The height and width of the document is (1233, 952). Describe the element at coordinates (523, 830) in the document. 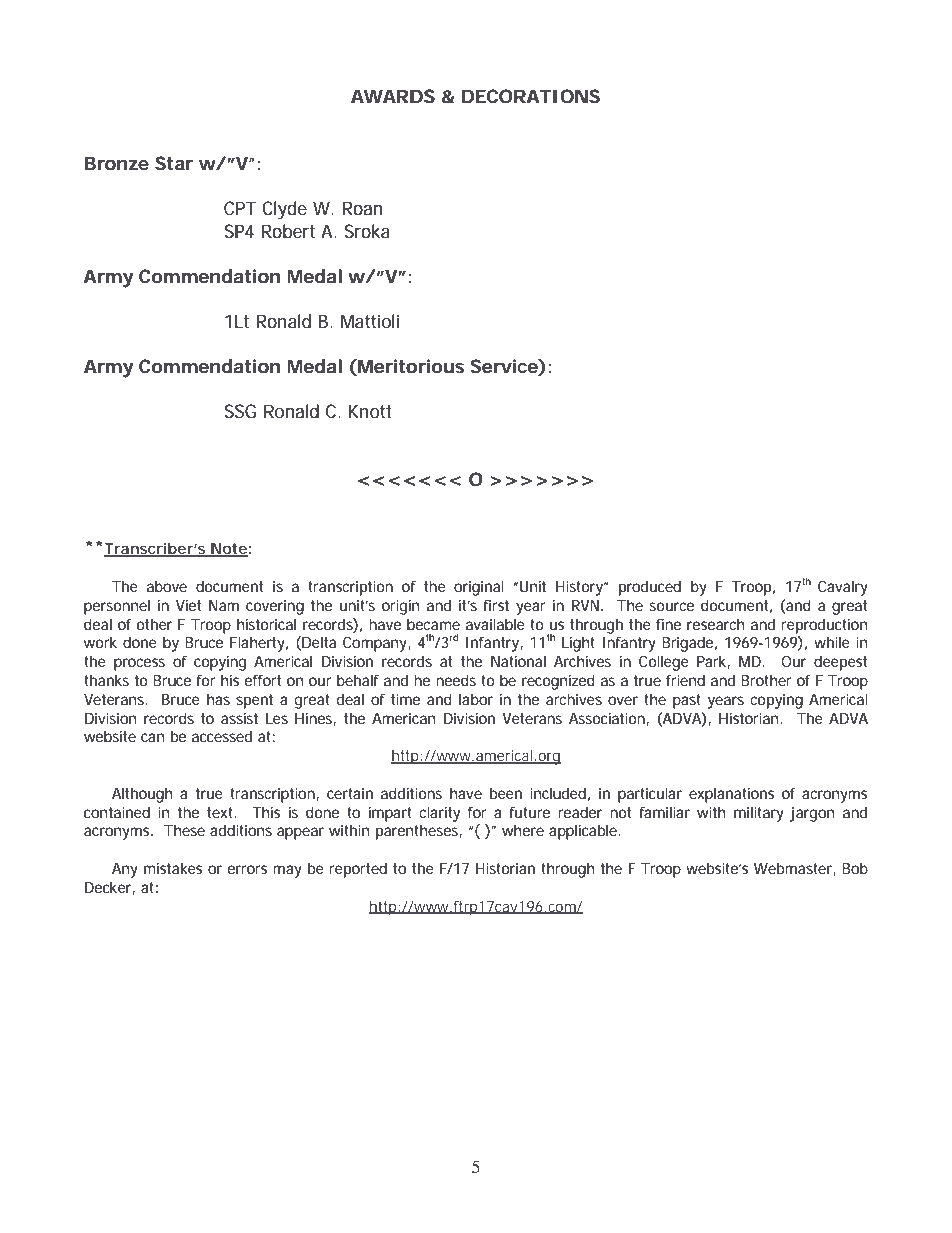

I see `where` at that location.
